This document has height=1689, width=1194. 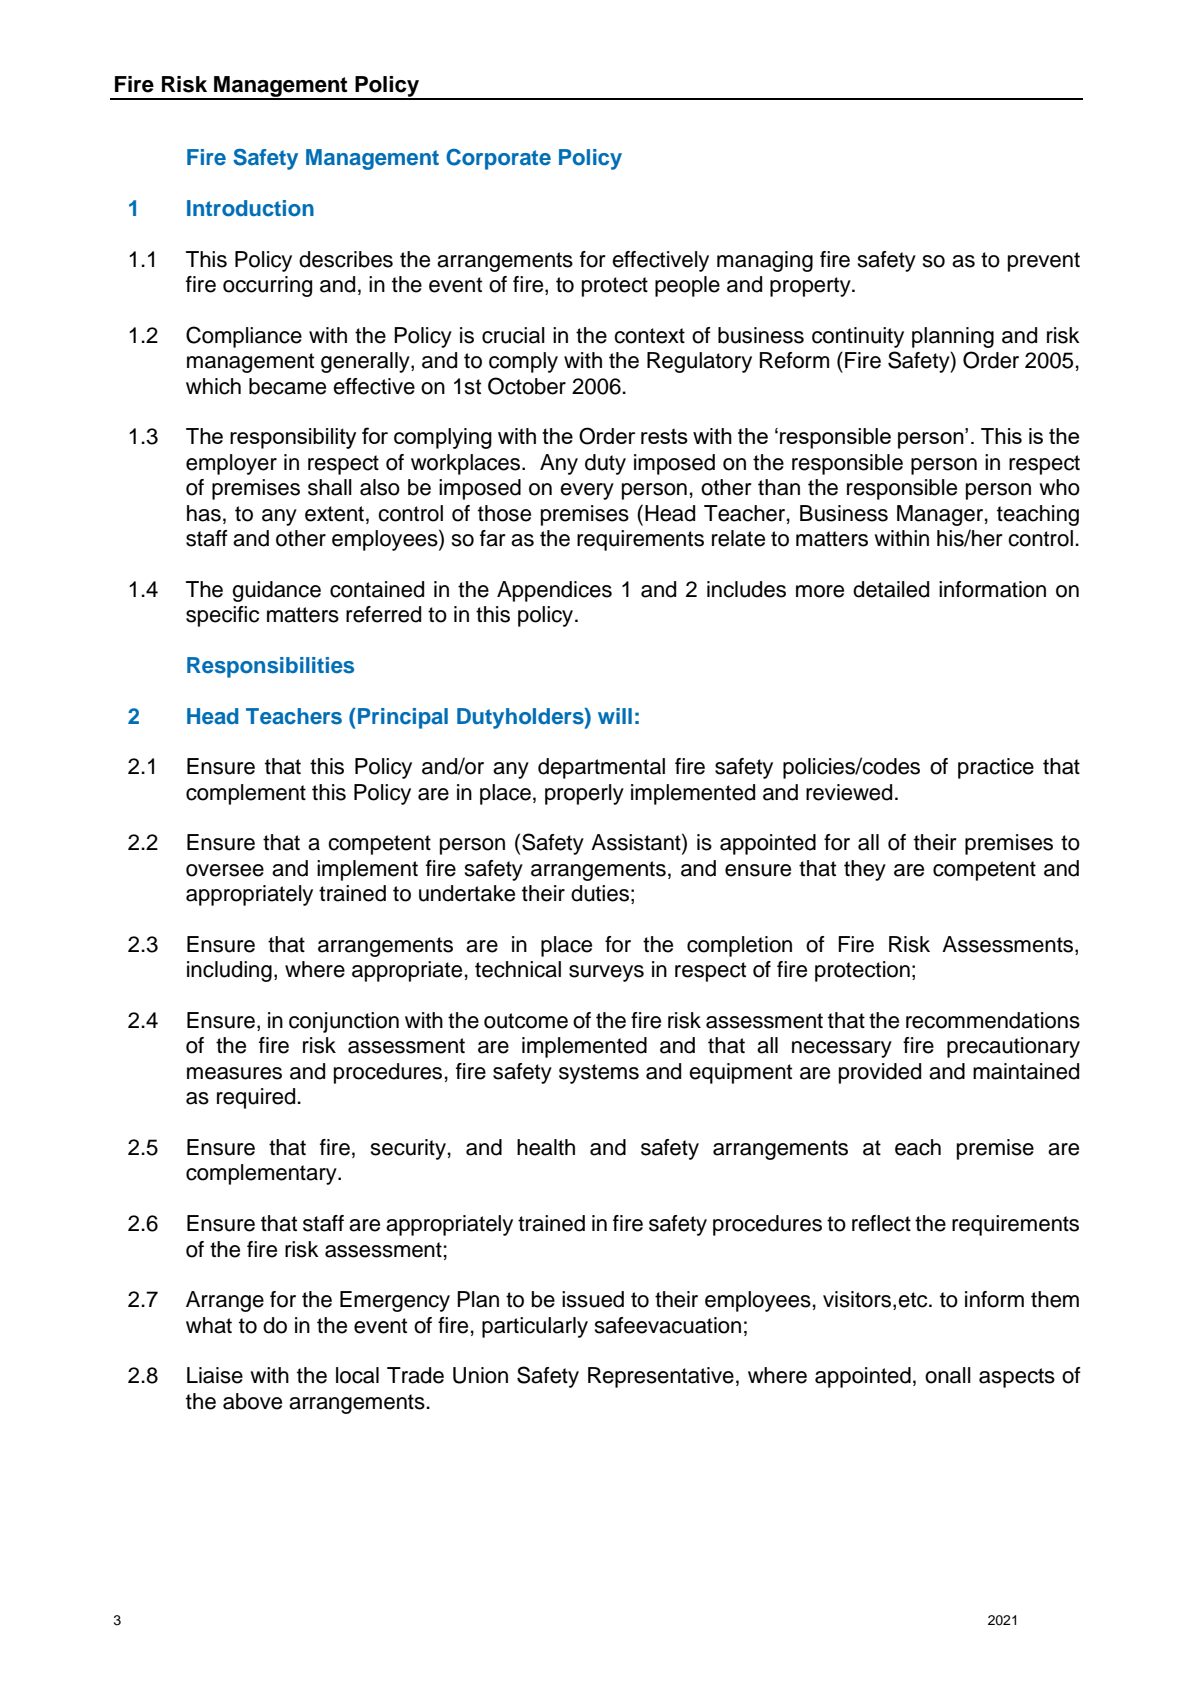 What do you see at coordinates (996, 768) in the document?
I see `practice` at bounding box center [996, 768].
